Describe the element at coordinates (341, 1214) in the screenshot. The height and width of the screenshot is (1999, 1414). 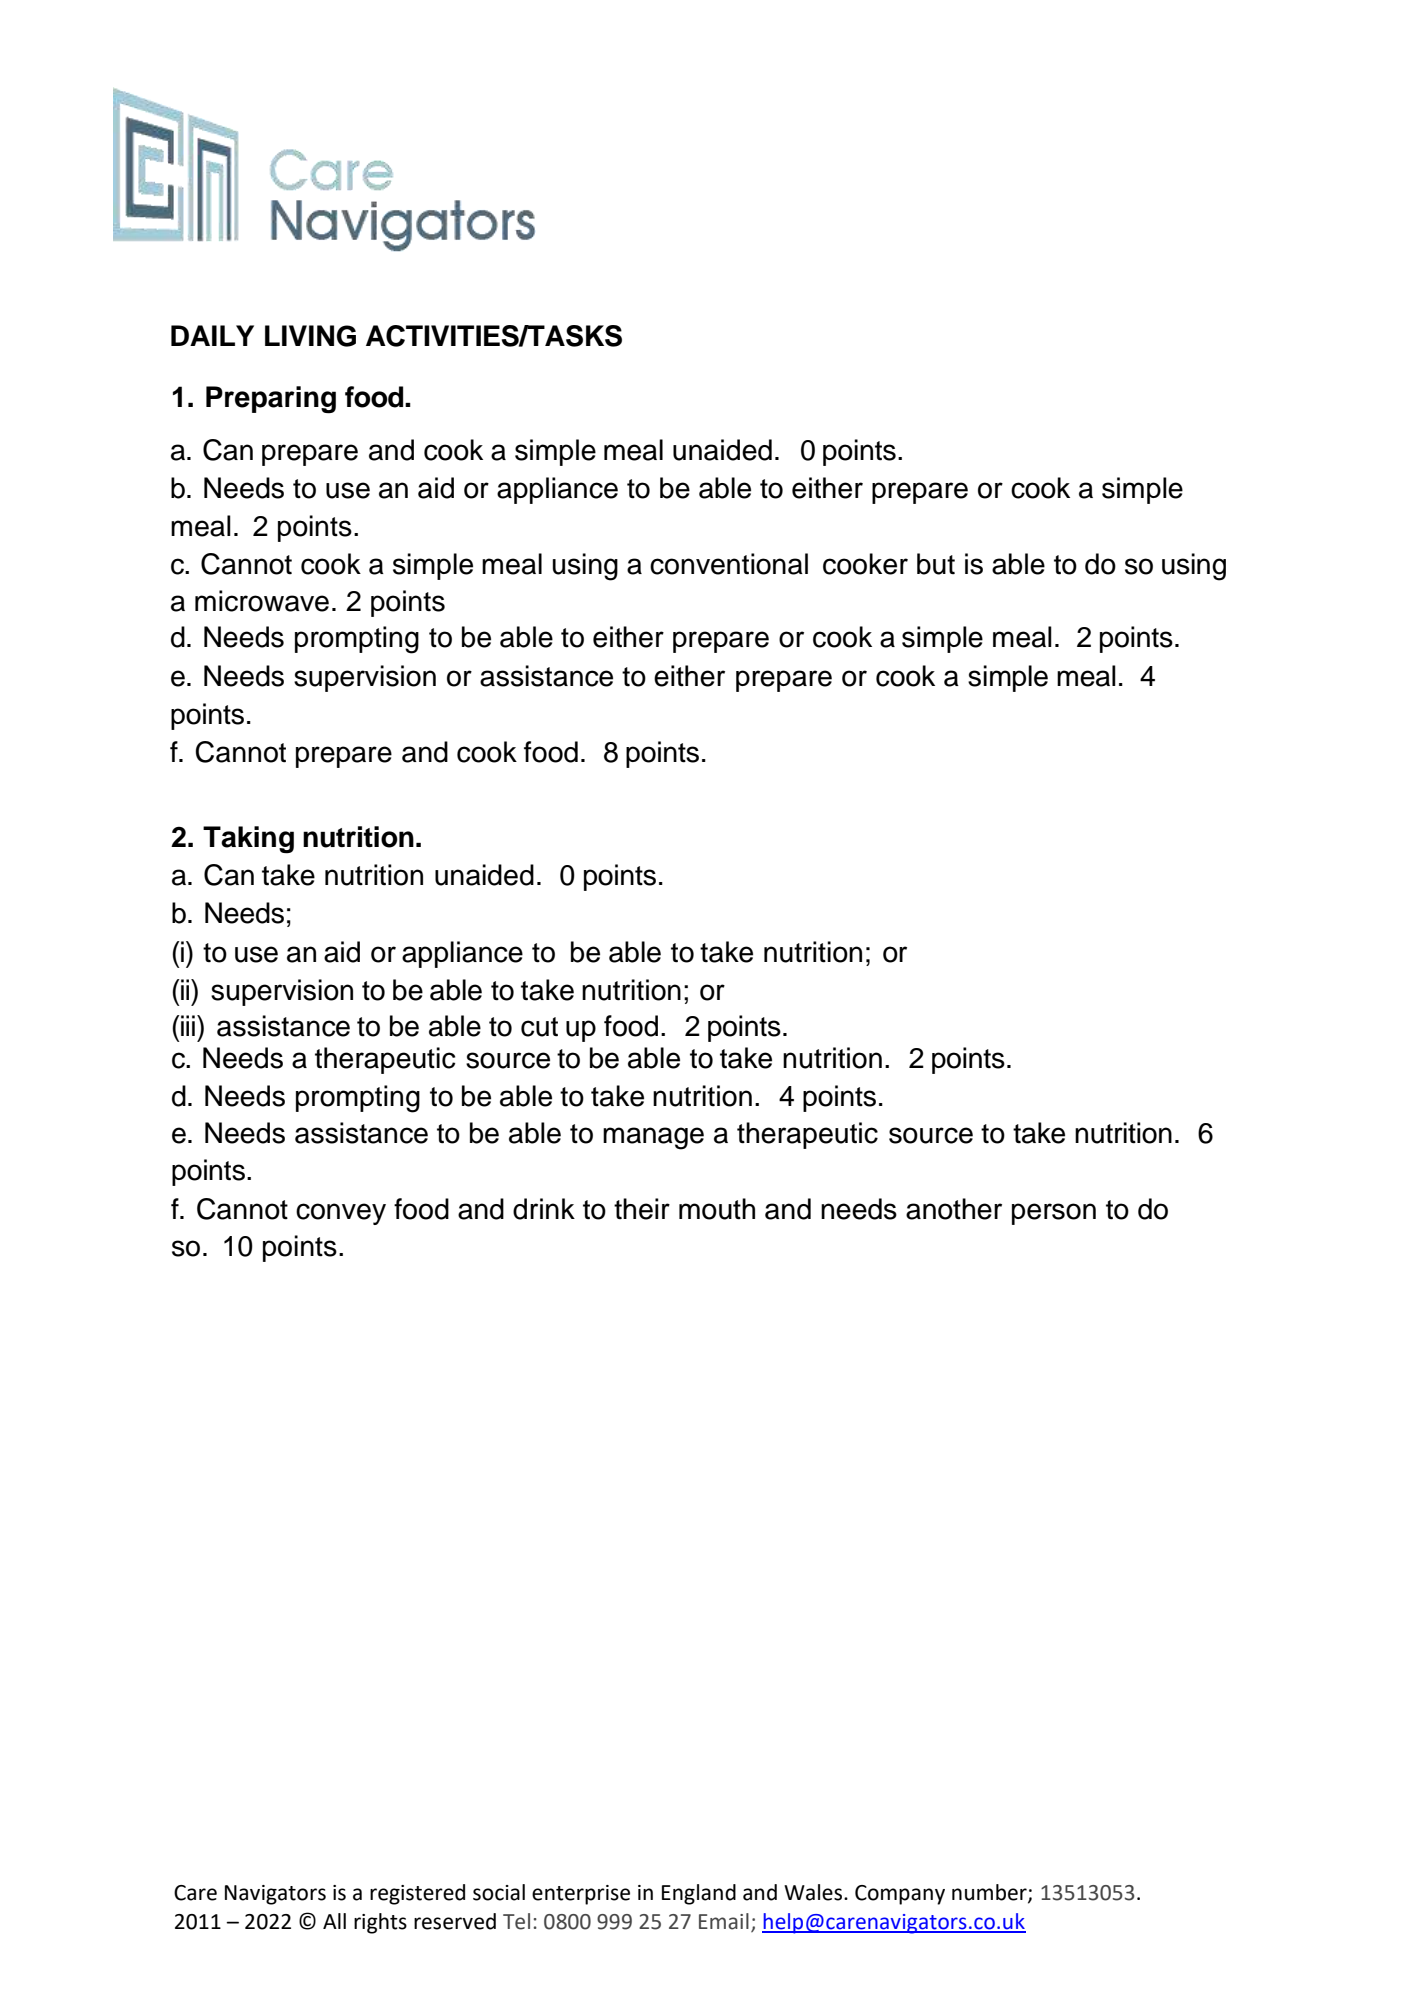
I see `convey` at that location.
